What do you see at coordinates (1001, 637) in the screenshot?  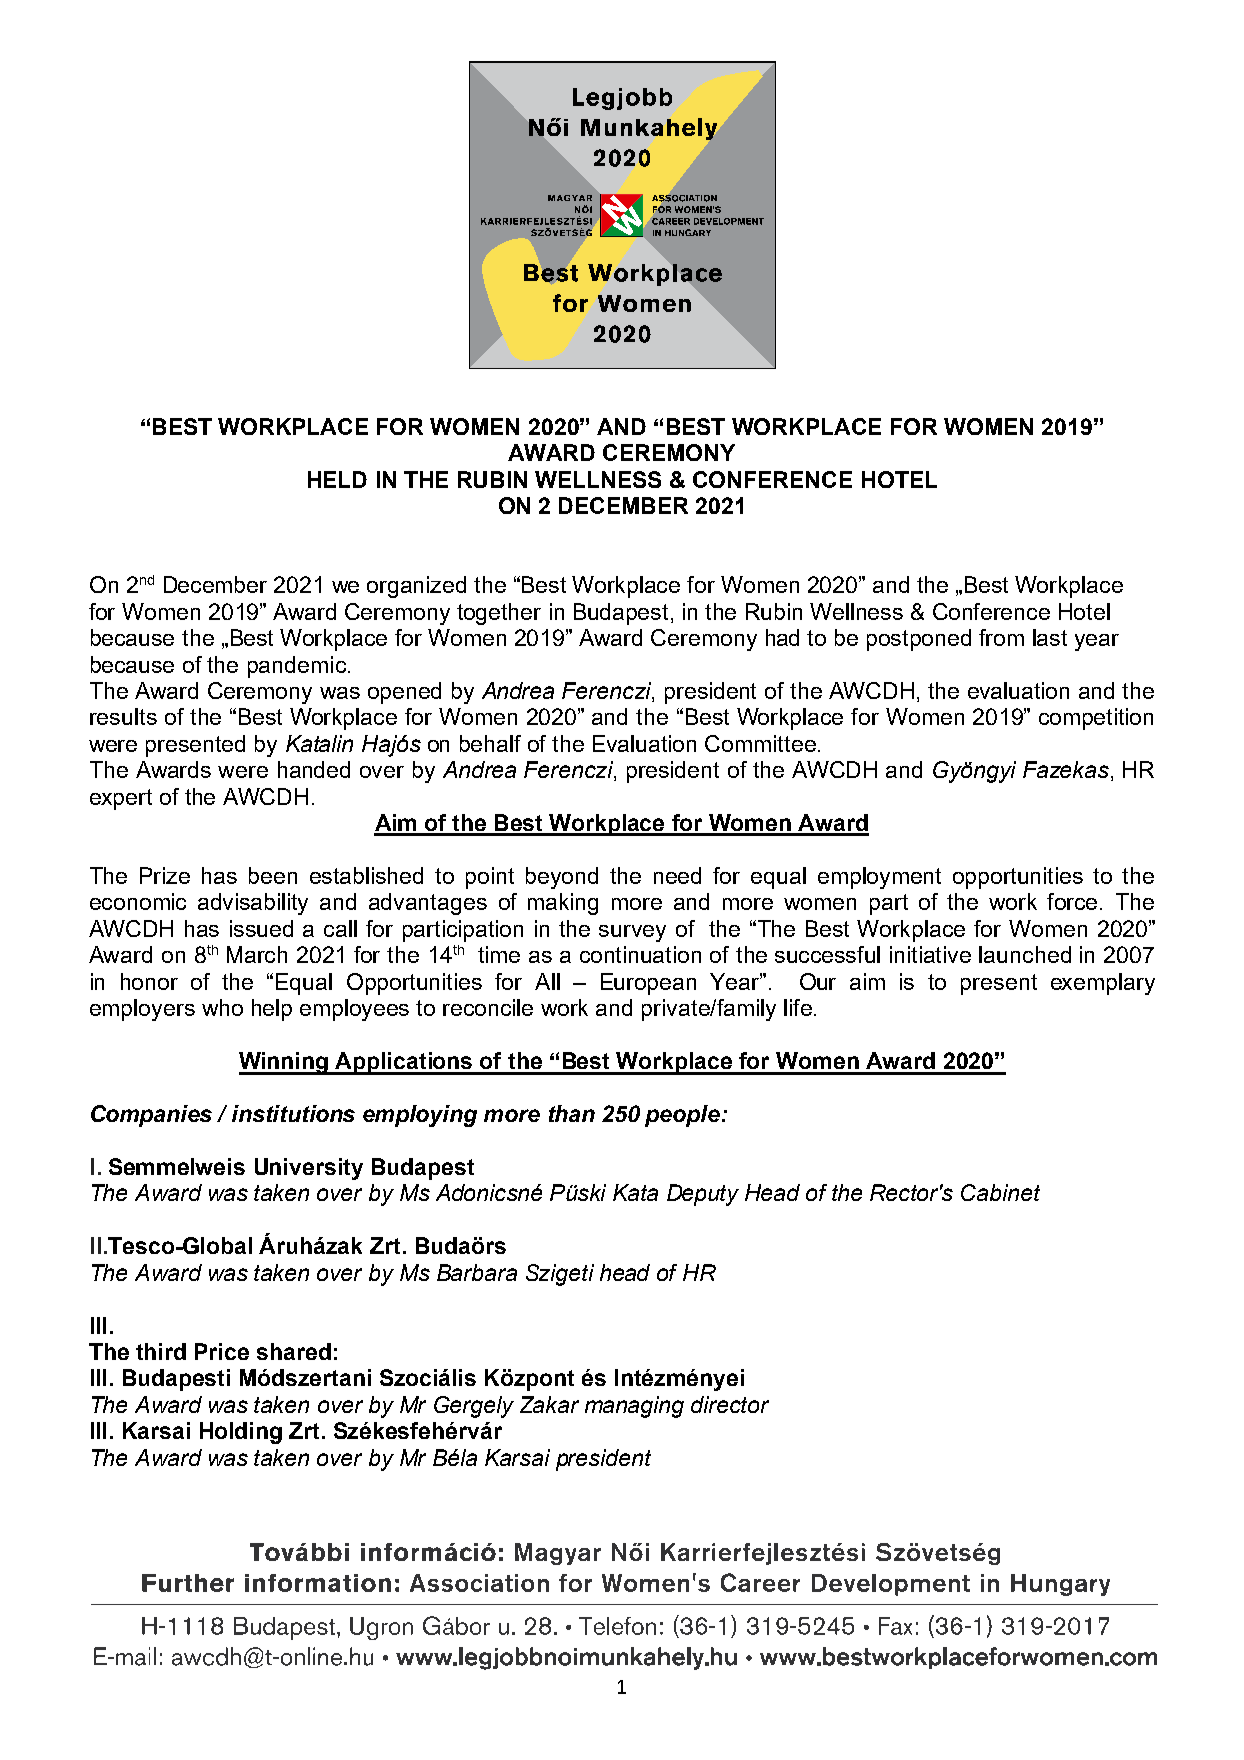 I see `from` at bounding box center [1001, 637].
